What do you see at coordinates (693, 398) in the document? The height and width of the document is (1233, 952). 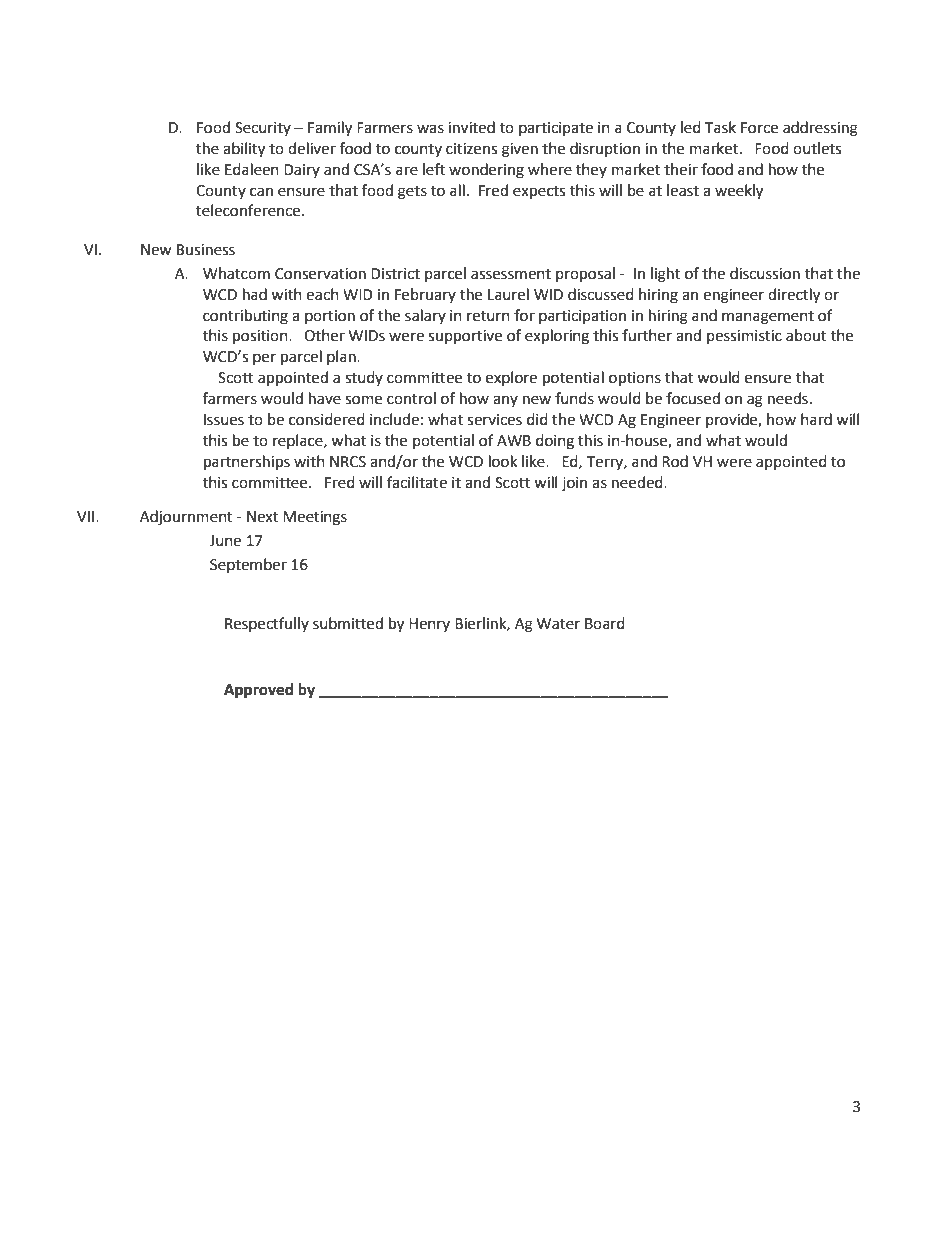 I see `focused` at bounding box center [693, 398].
